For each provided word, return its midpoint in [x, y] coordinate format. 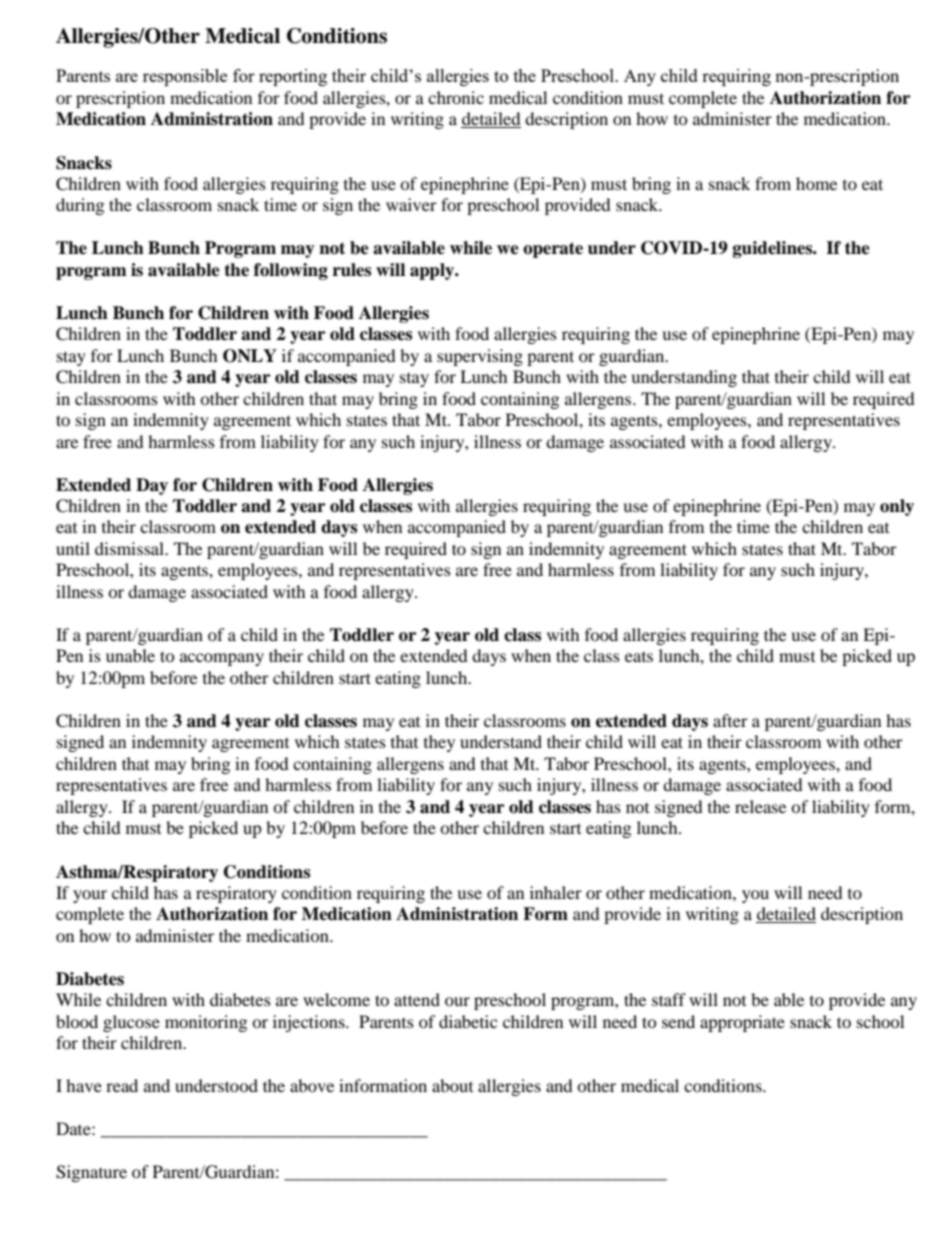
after [730, 720]
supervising [480, 357]
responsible [185, 77]
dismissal [130, 548]
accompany [222, 659]
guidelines [774, 249]
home [816, 183]
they [439, 743]
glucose [131, 1023]
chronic [456, 97]
